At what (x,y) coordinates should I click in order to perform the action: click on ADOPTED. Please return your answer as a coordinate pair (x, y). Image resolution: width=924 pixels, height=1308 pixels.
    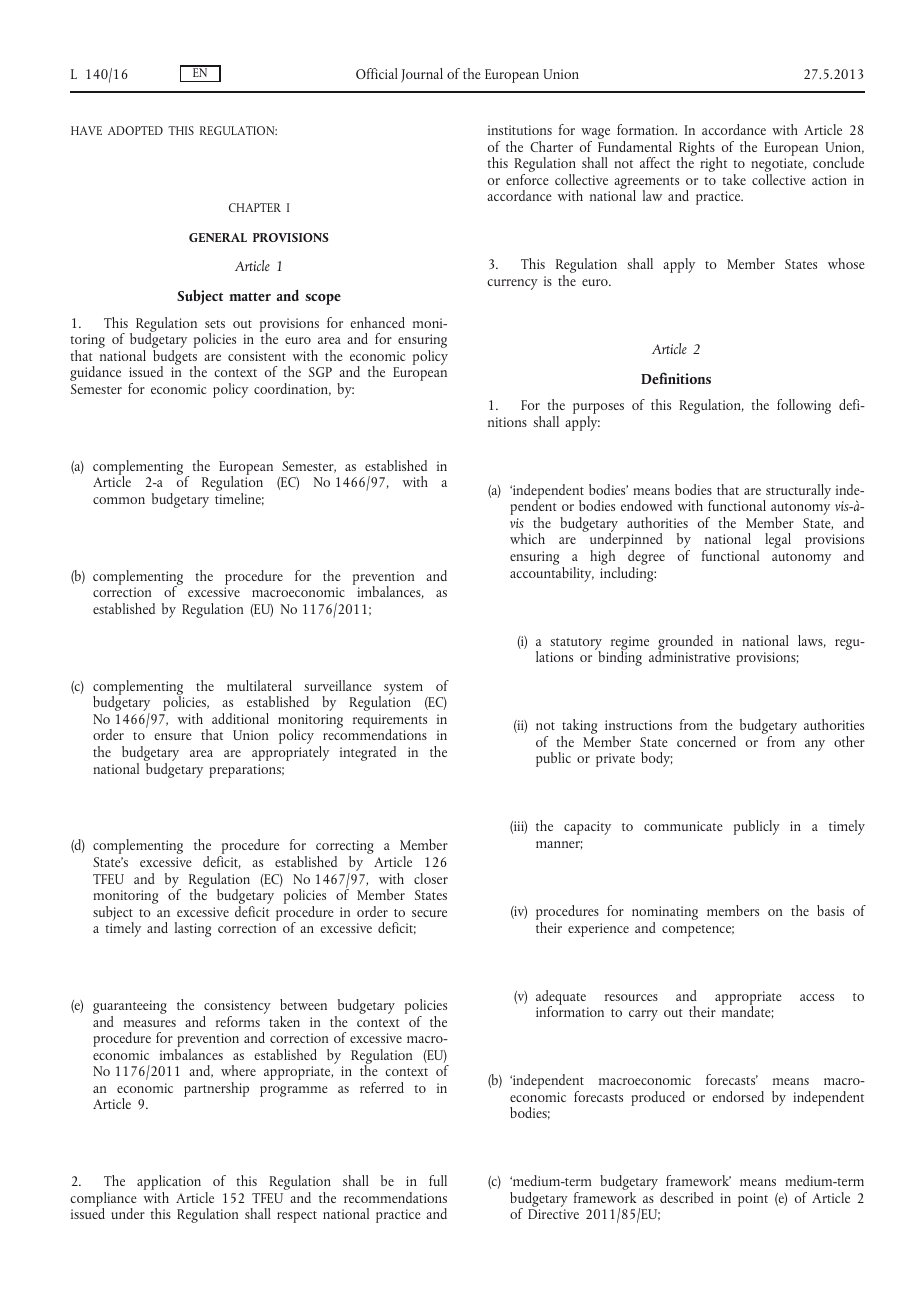
    Looking at the image, I should click on (135, 130).
